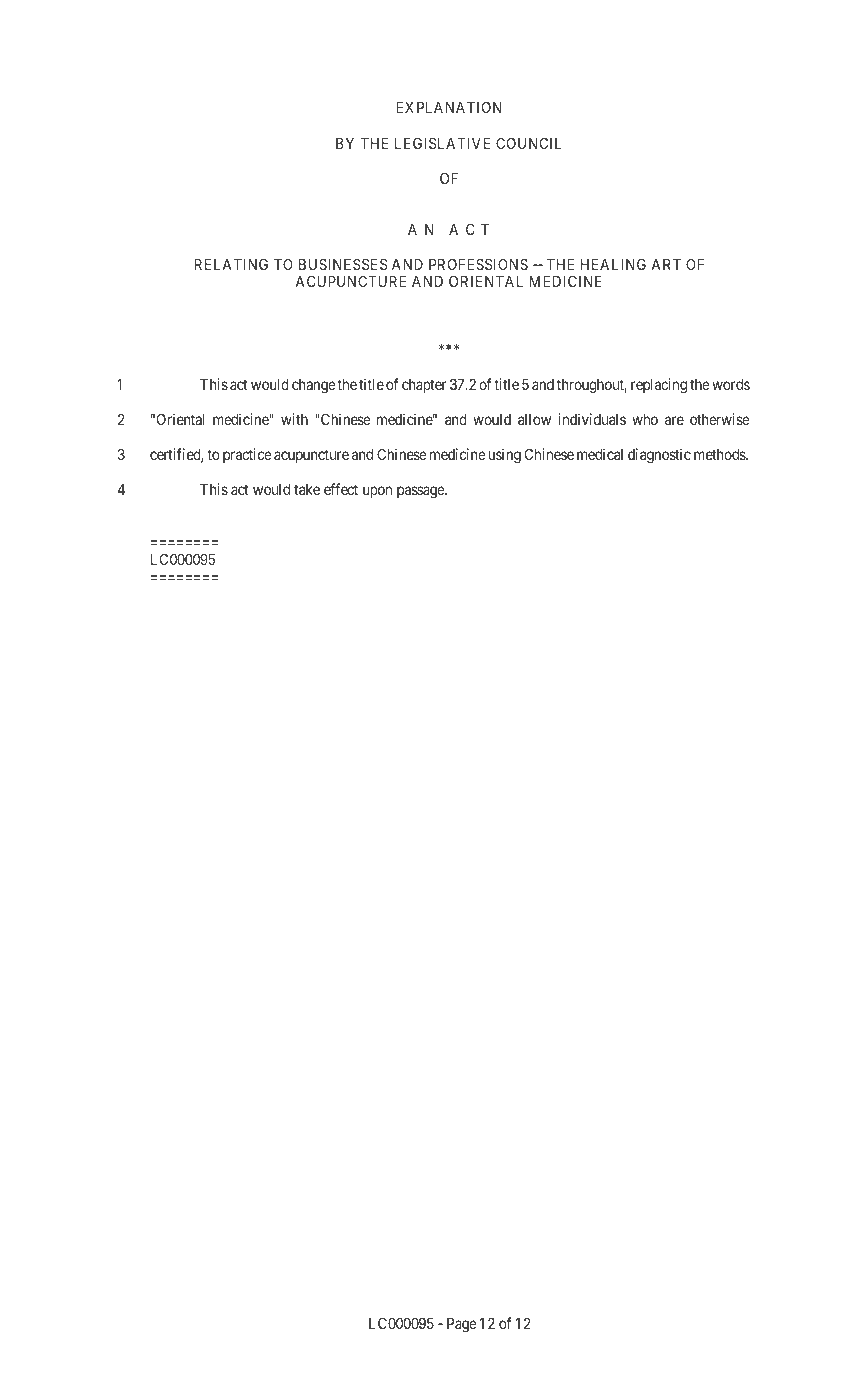 The image size is (849, 1400). What do you see at coordinates (343, 264) in the page?
I see `BUSINESSES` at bounding box center [343, 264].
